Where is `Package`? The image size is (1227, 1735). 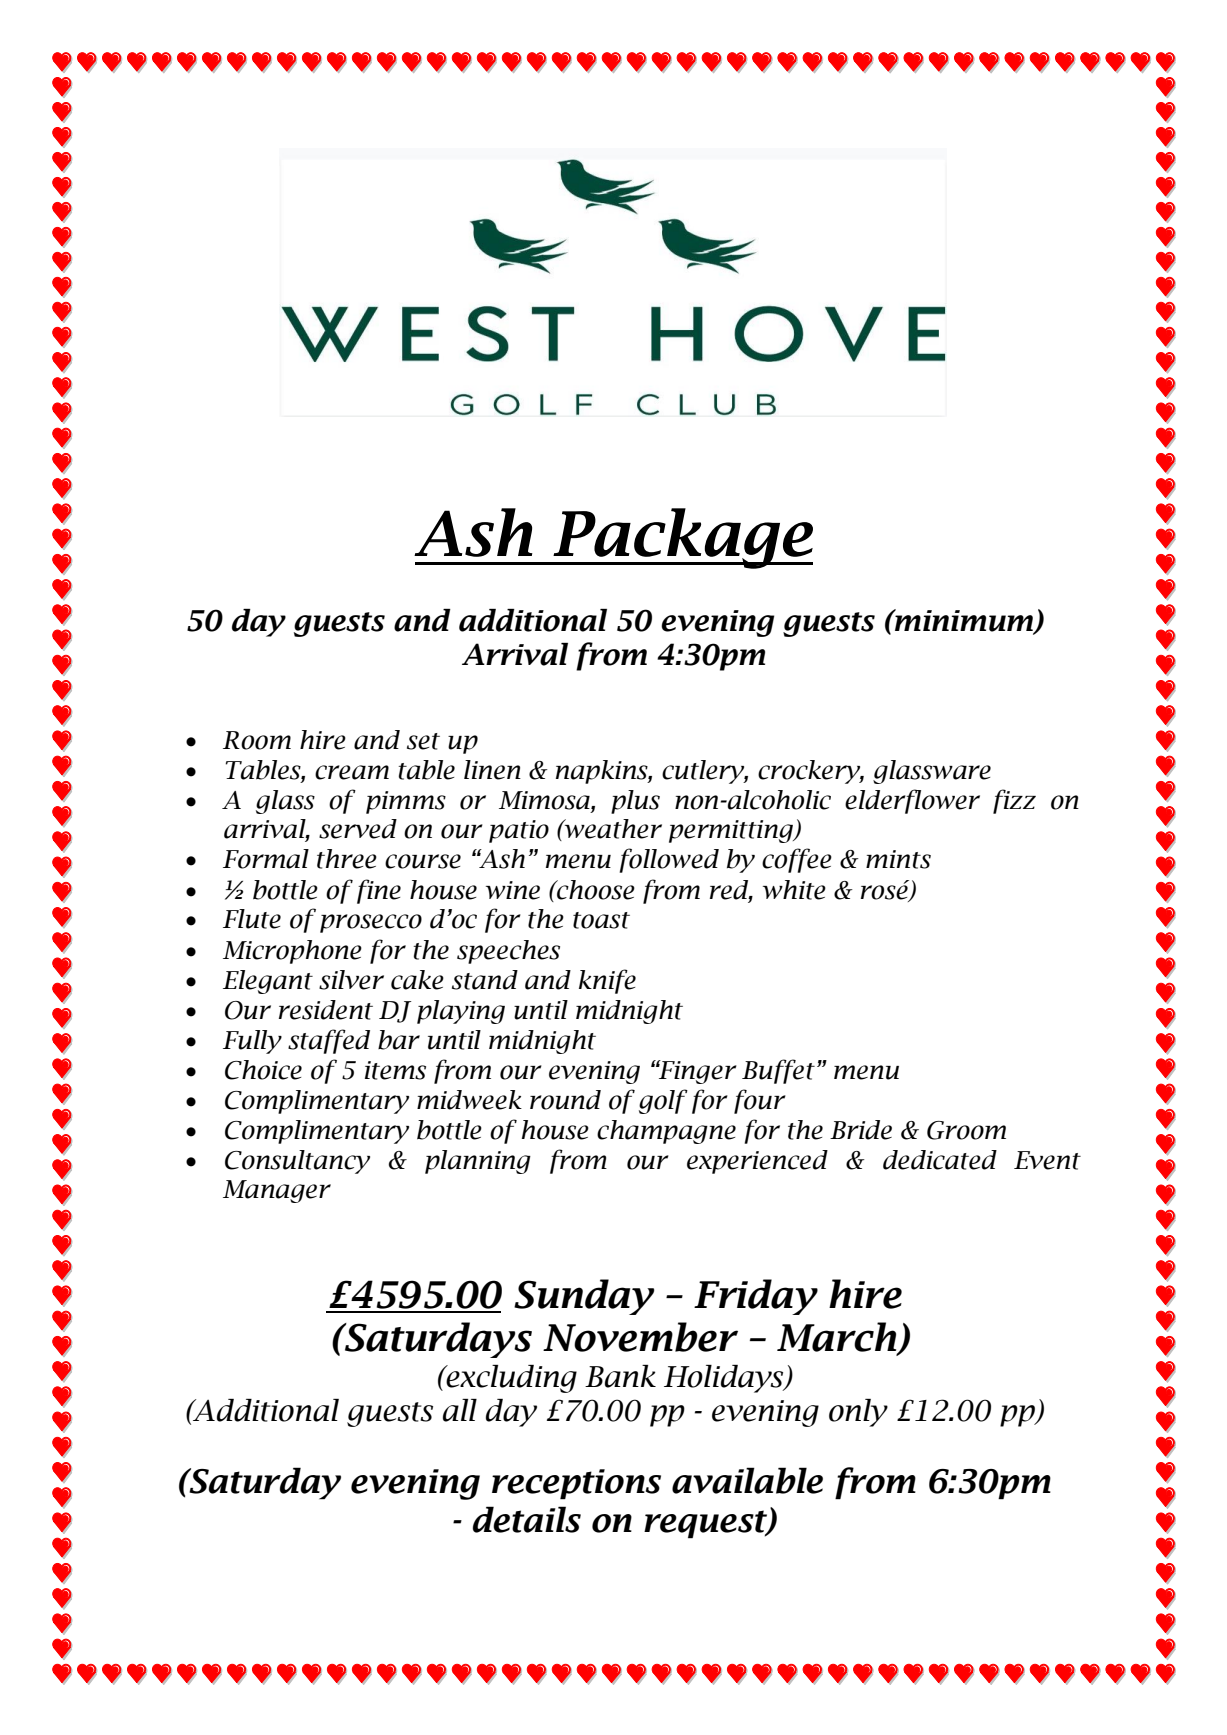 Package is located at coordinates (682, 538).
